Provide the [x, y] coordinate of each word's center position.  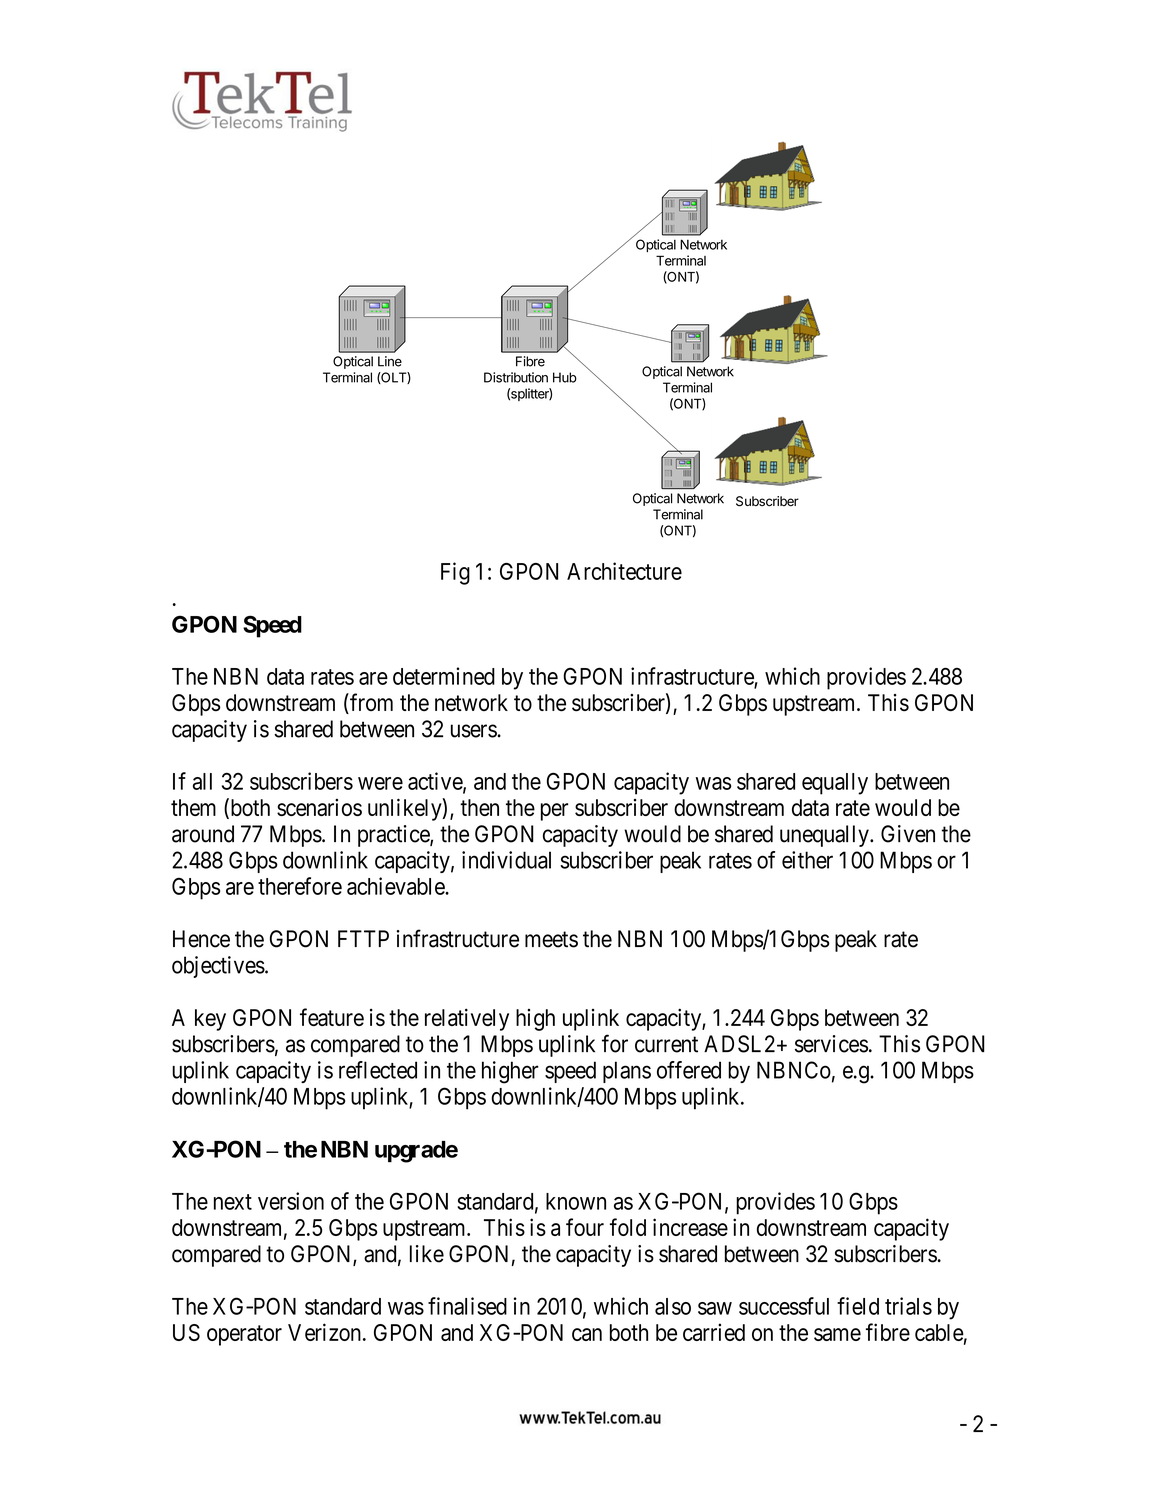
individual [506, 860]
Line [390, 361]
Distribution [516, 377]
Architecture [624, 571]
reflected [378, 1070]
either [807, 860]
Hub [565, 377]
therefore [300, 886]
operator [244, 1335]
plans [627, 1072]
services [831, 1044]
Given [908, 834]
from [370, 703]
